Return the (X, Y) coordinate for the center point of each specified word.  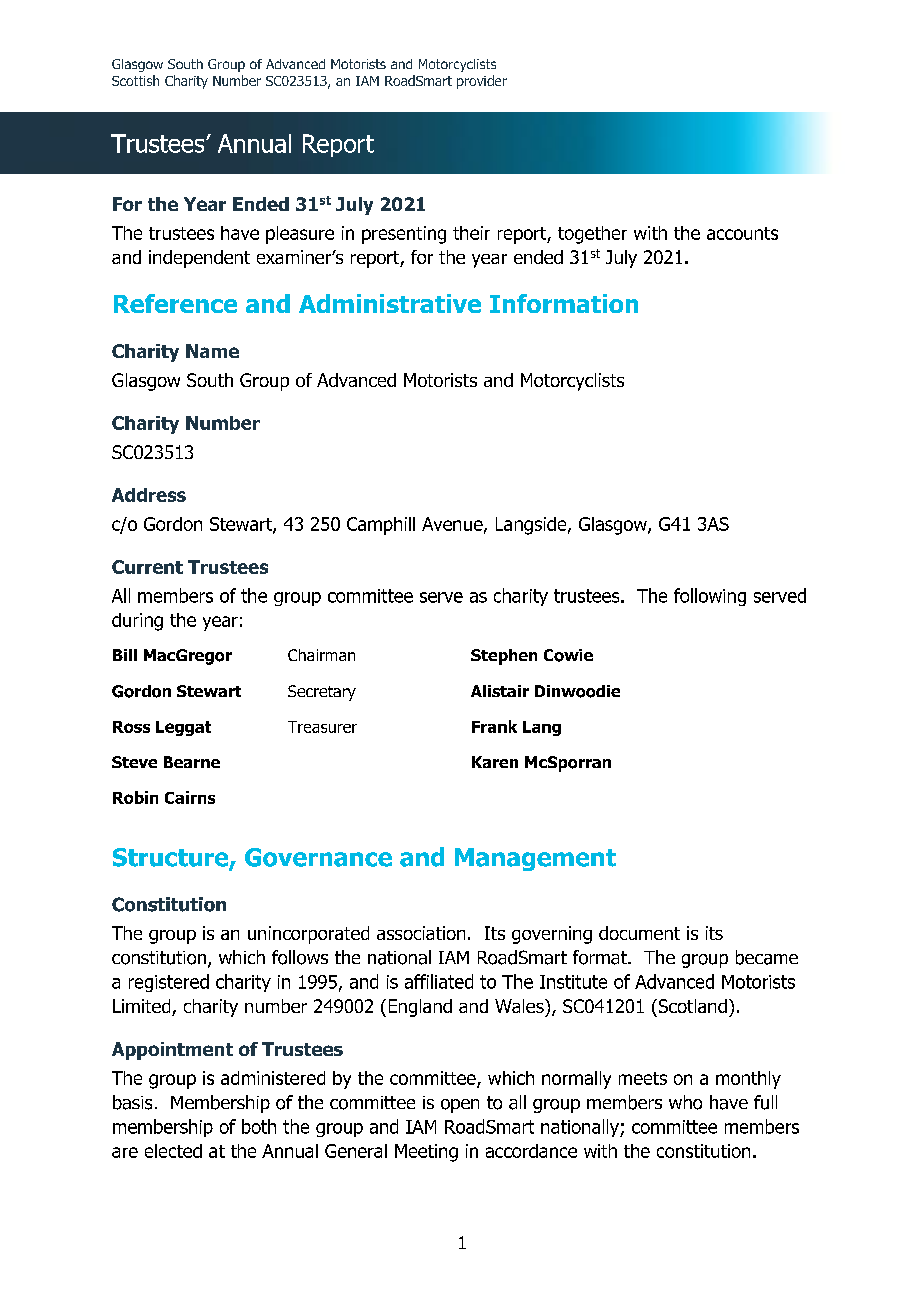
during (137, 622)
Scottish (135, 80)
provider (482, 82)
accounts (742, 233)
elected (173, 1151)
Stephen (504, 657)
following (710, 597)
